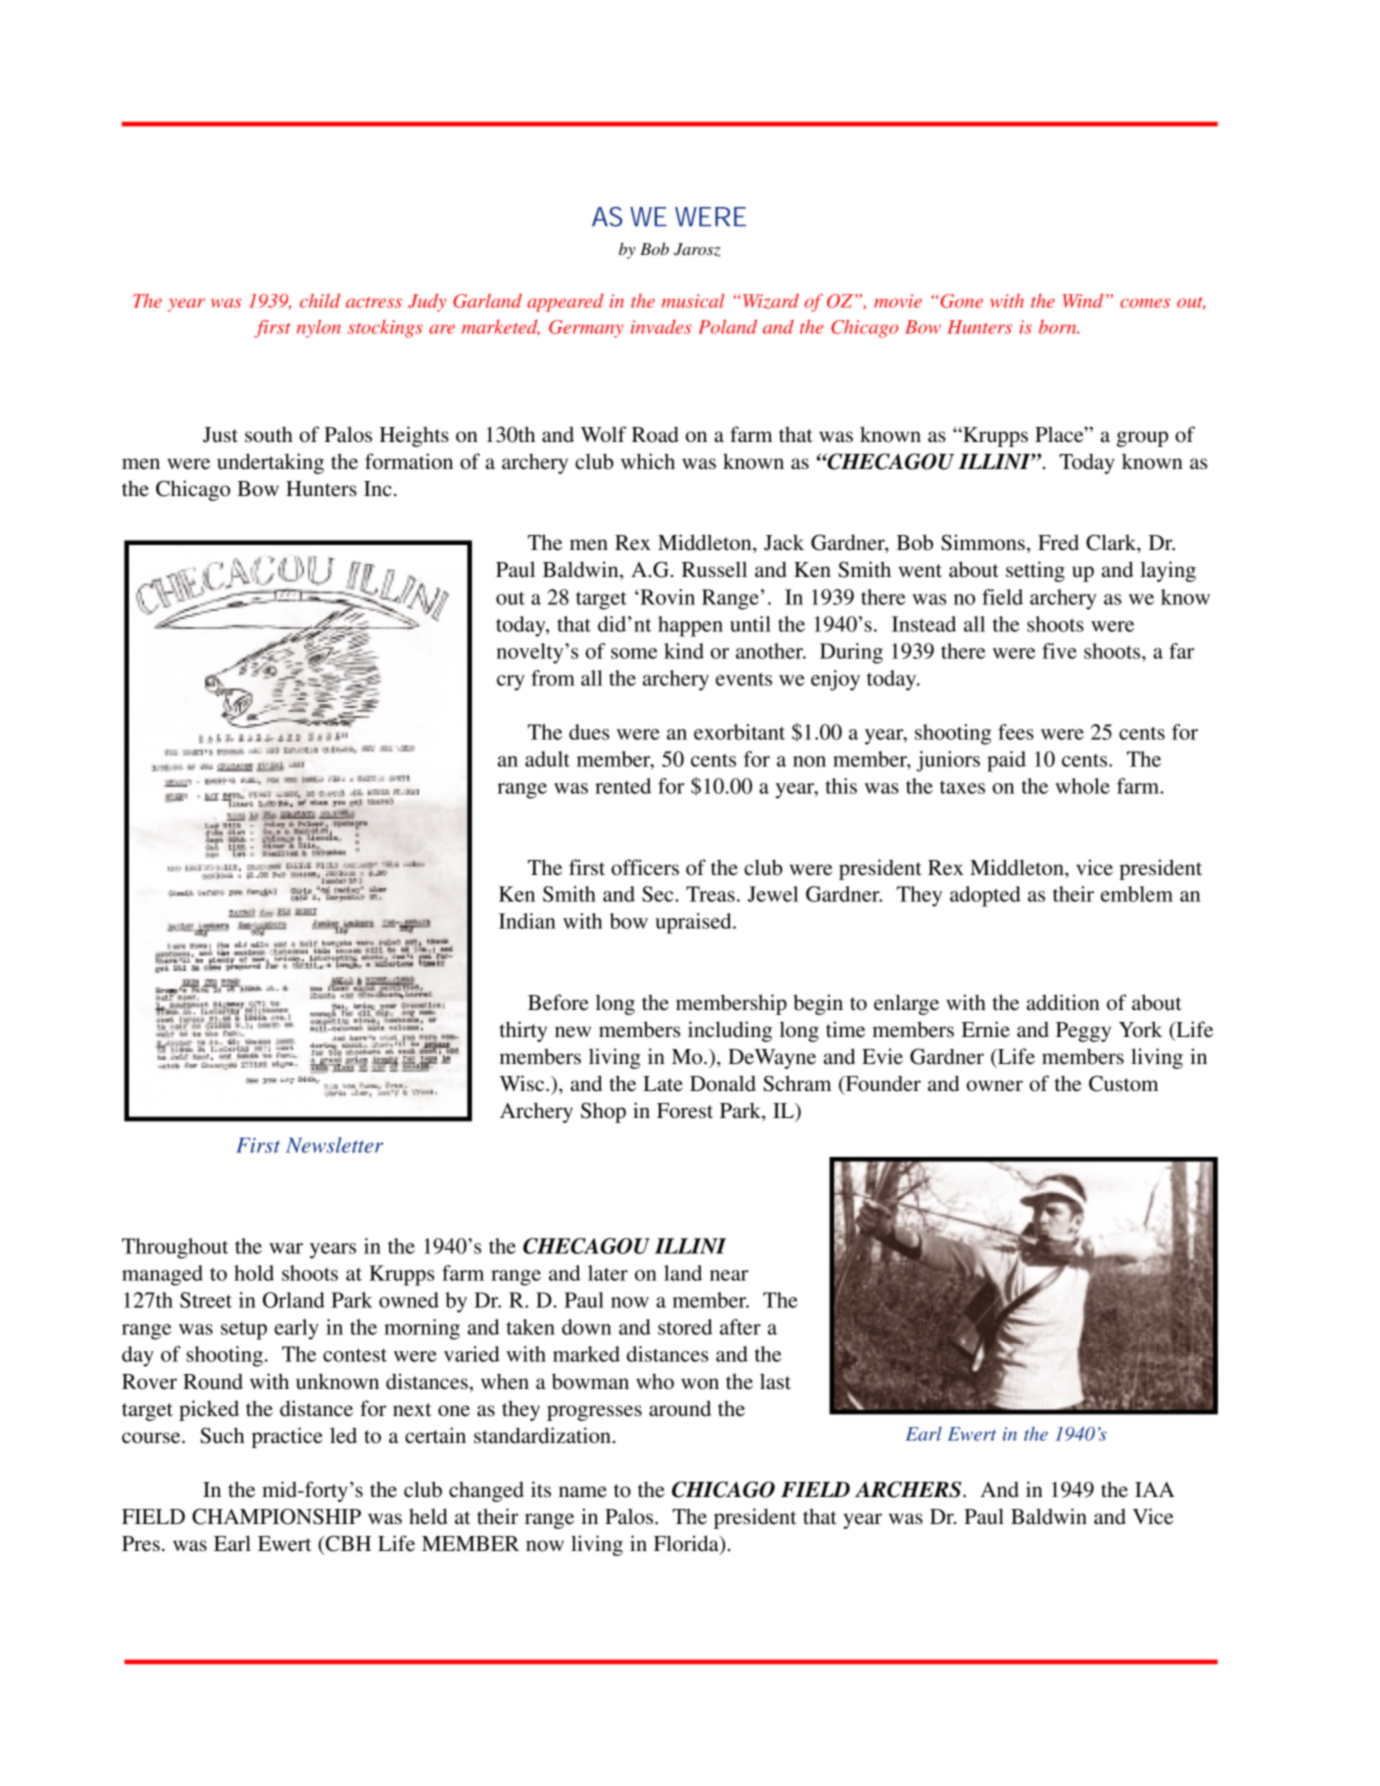 Image resolution: width=1380 pixels, height=1786 pixels. I want to click on Newsletter, so click(335, 1145).
